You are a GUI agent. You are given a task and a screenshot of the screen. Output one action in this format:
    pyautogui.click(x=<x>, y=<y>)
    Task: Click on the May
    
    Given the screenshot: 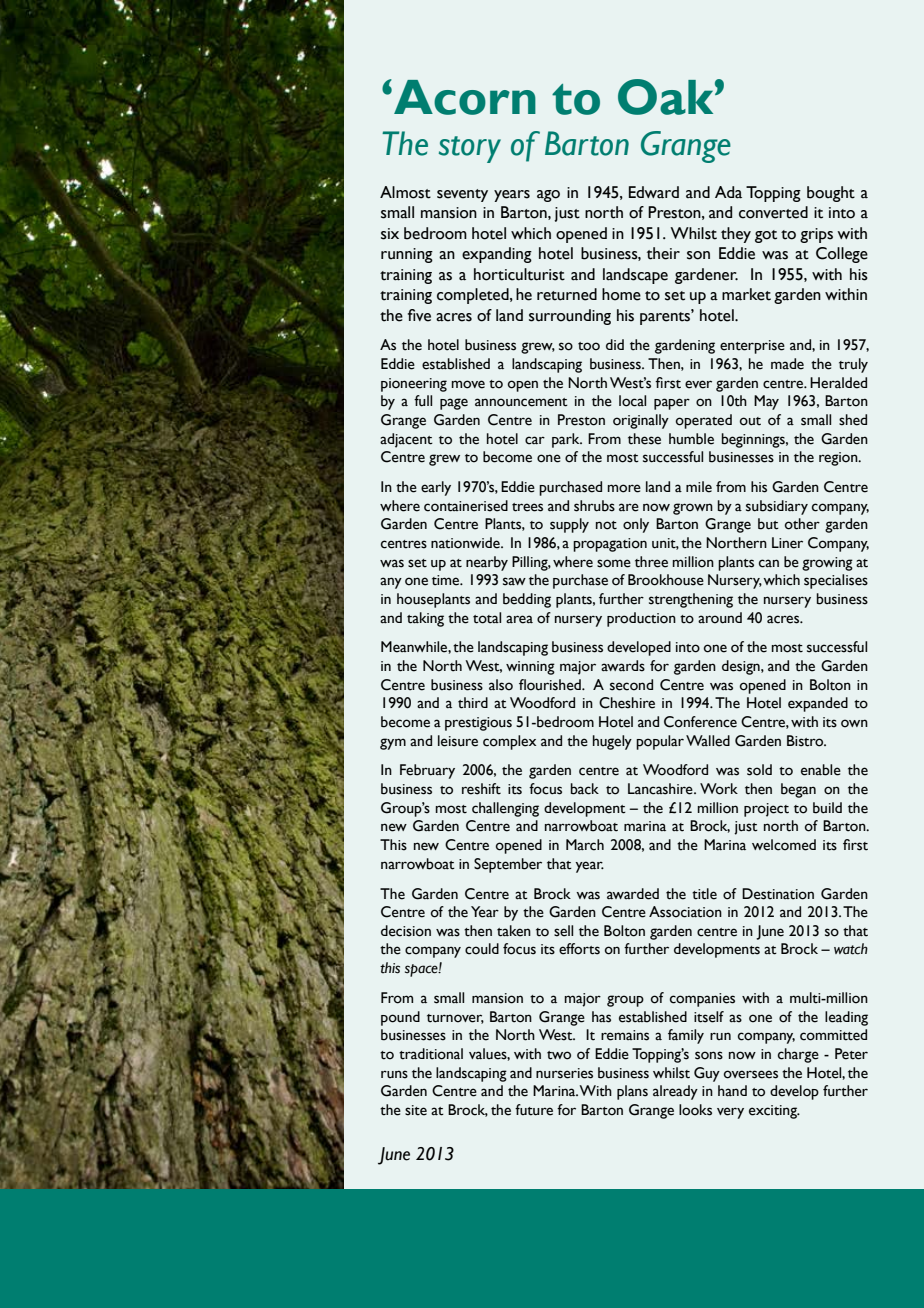 What is the action you would take?
    pyautogui.click(x=766, y=402)
